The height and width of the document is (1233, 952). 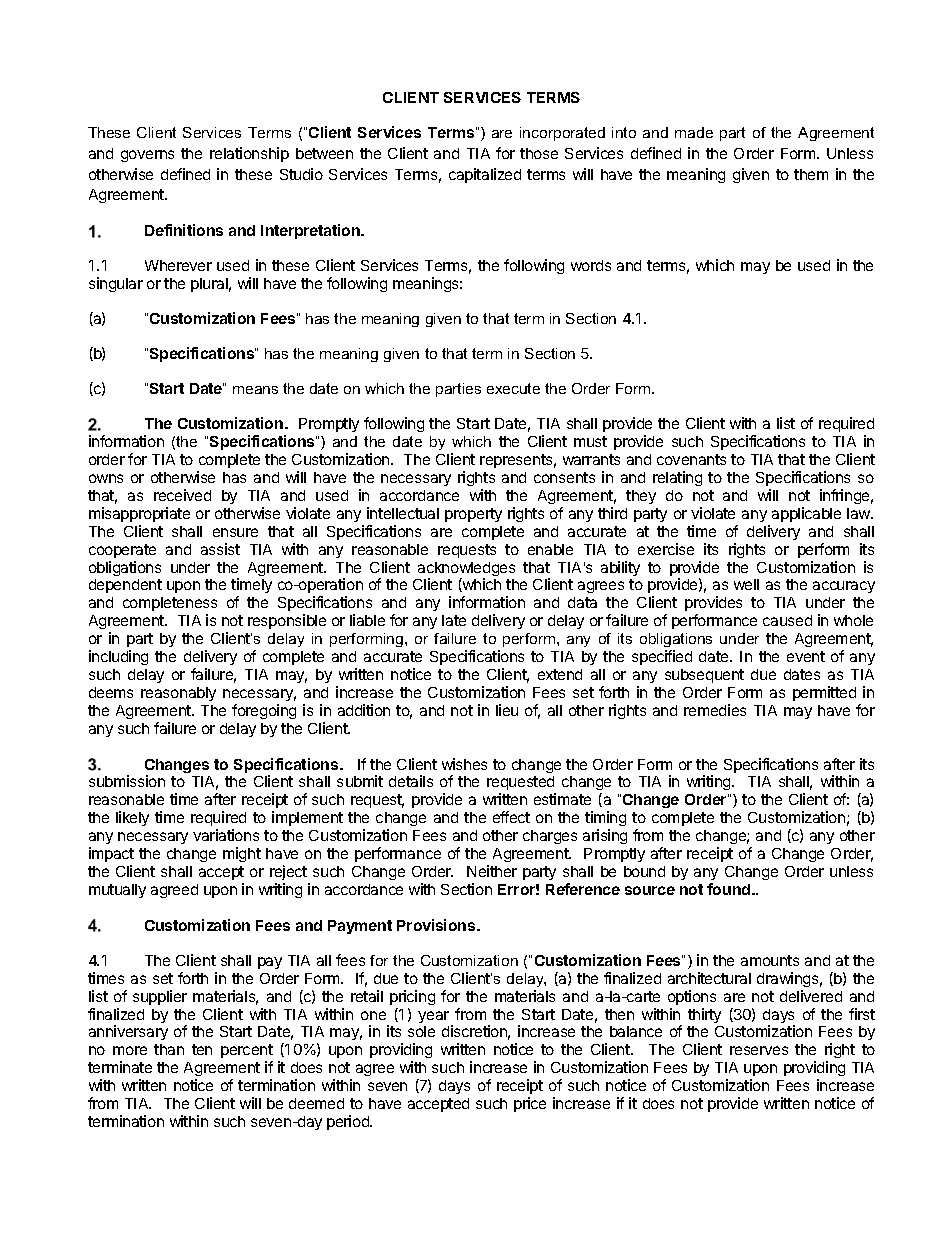 What do you see at coordinates (118, 657) in the document?
I see `including` at bounding box center [118, 657].
